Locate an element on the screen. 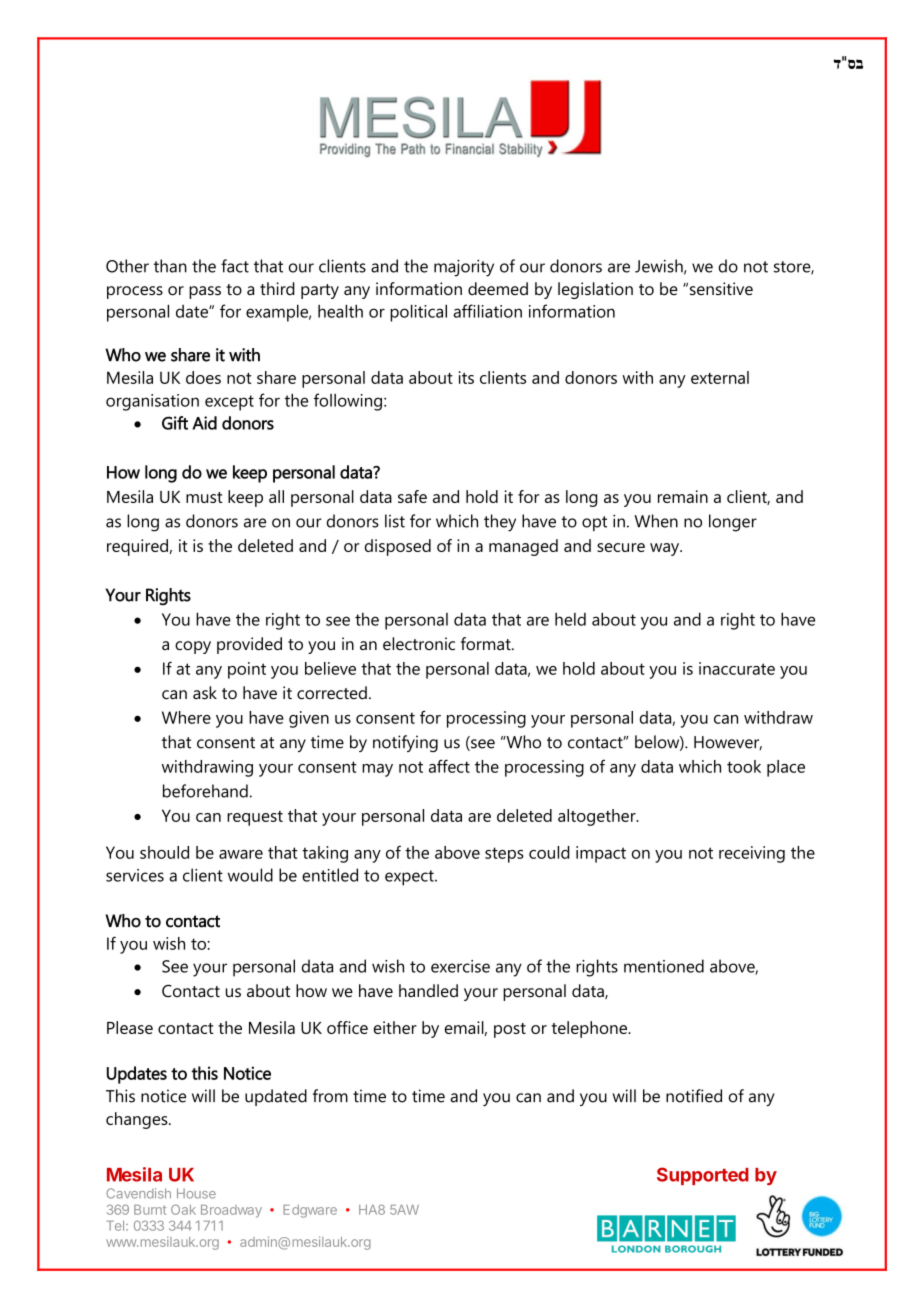 Image resolution: width=924 pixels, height=1308 pixels. from is located at coordinates (330, 1096).
